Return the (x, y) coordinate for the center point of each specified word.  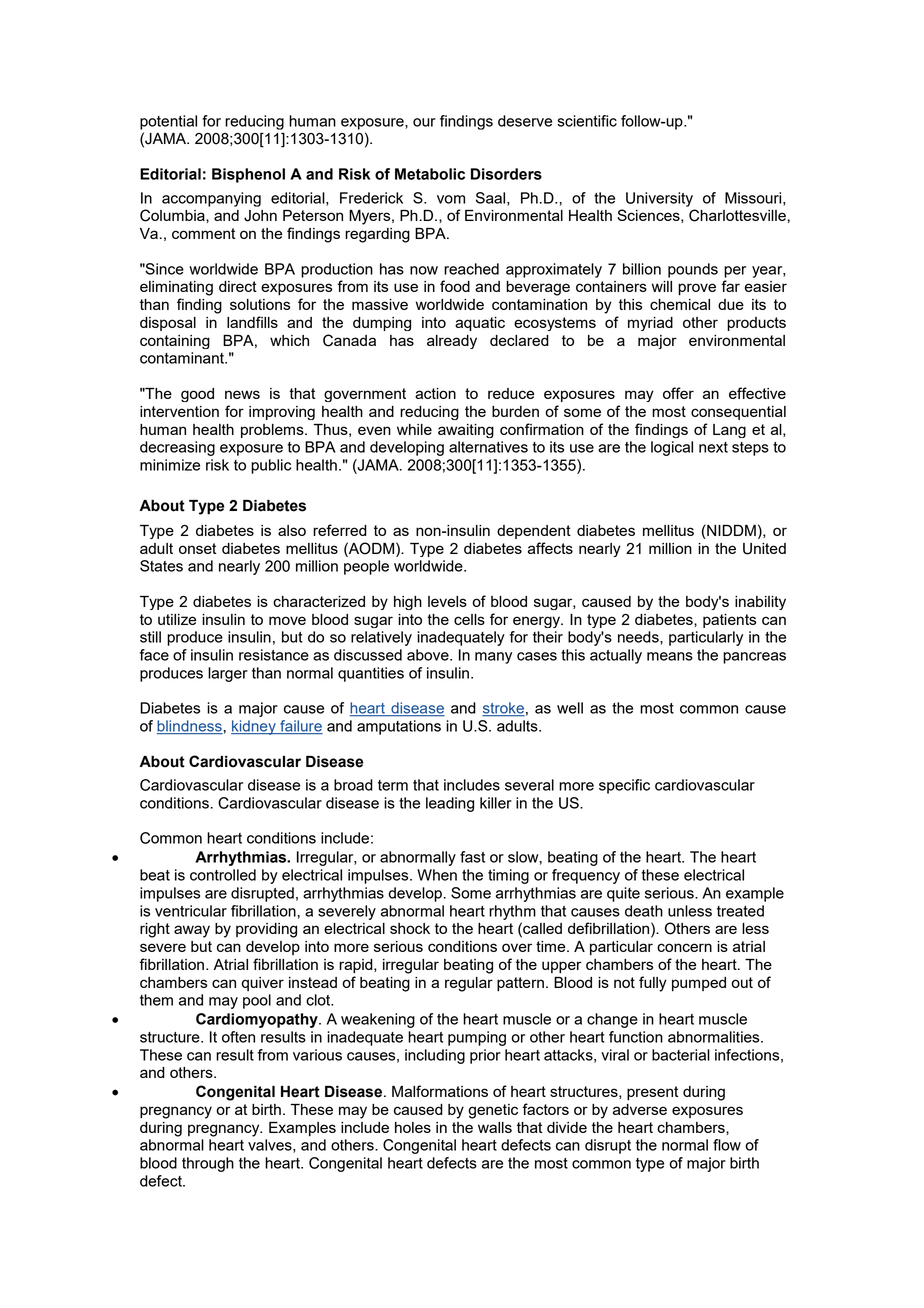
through (208, 1164)
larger (228, 674)
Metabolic (430, 174)
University (659, 199)
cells (469, 619)
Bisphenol (248, 175)
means (670, 656)
